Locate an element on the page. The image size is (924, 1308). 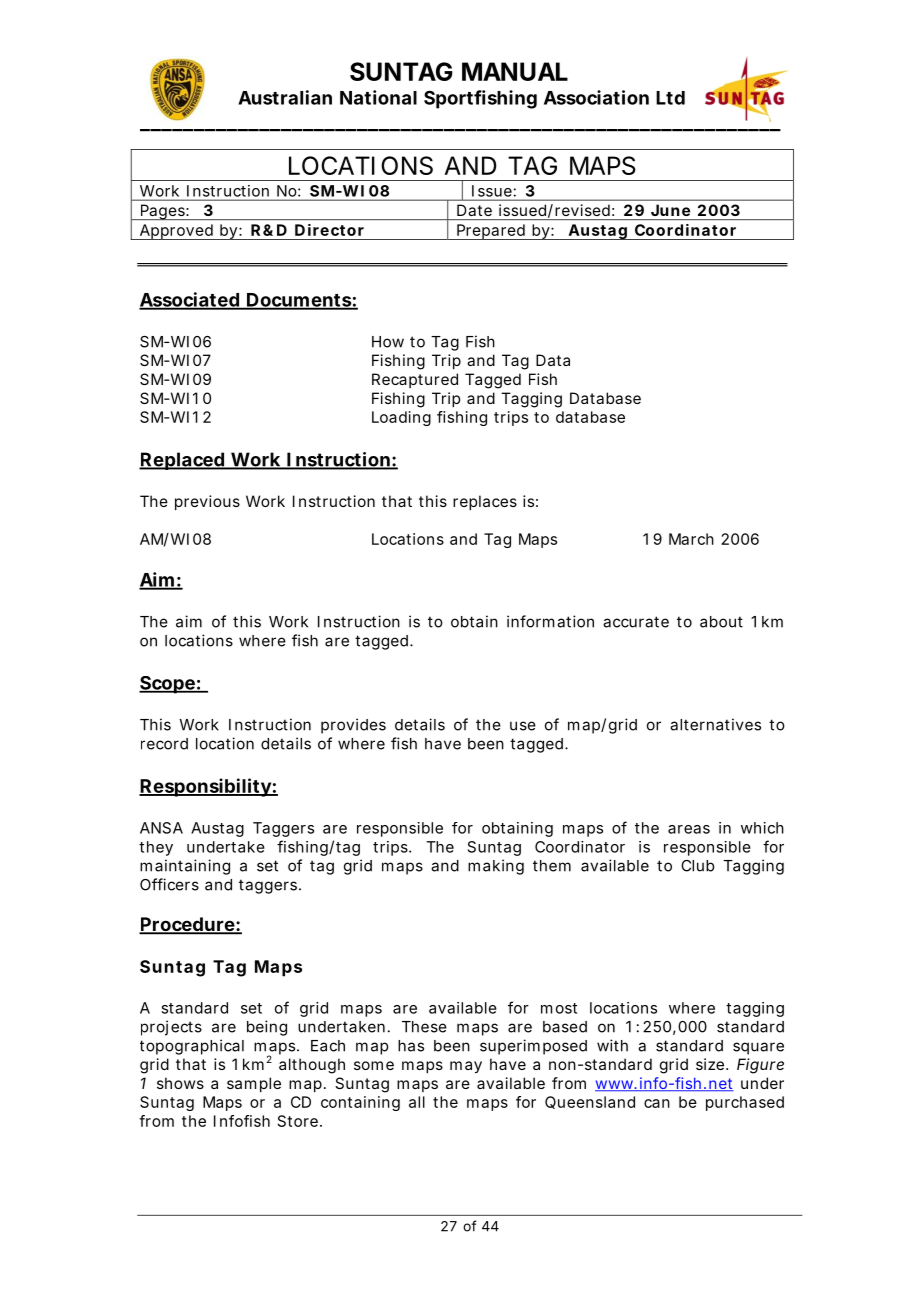
may is located at coordinates (466, 1067).
